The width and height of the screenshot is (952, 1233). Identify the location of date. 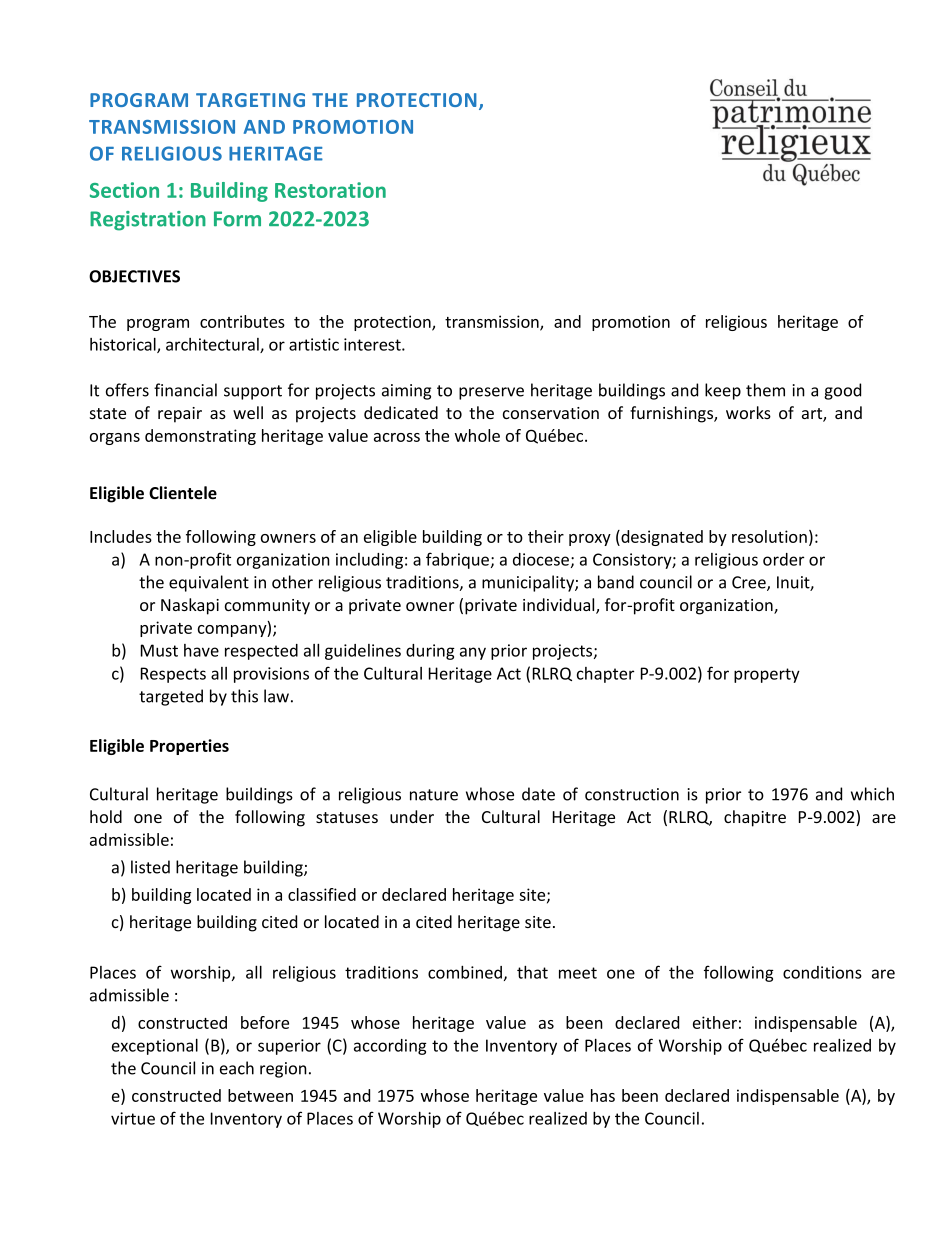
(538, 794).
